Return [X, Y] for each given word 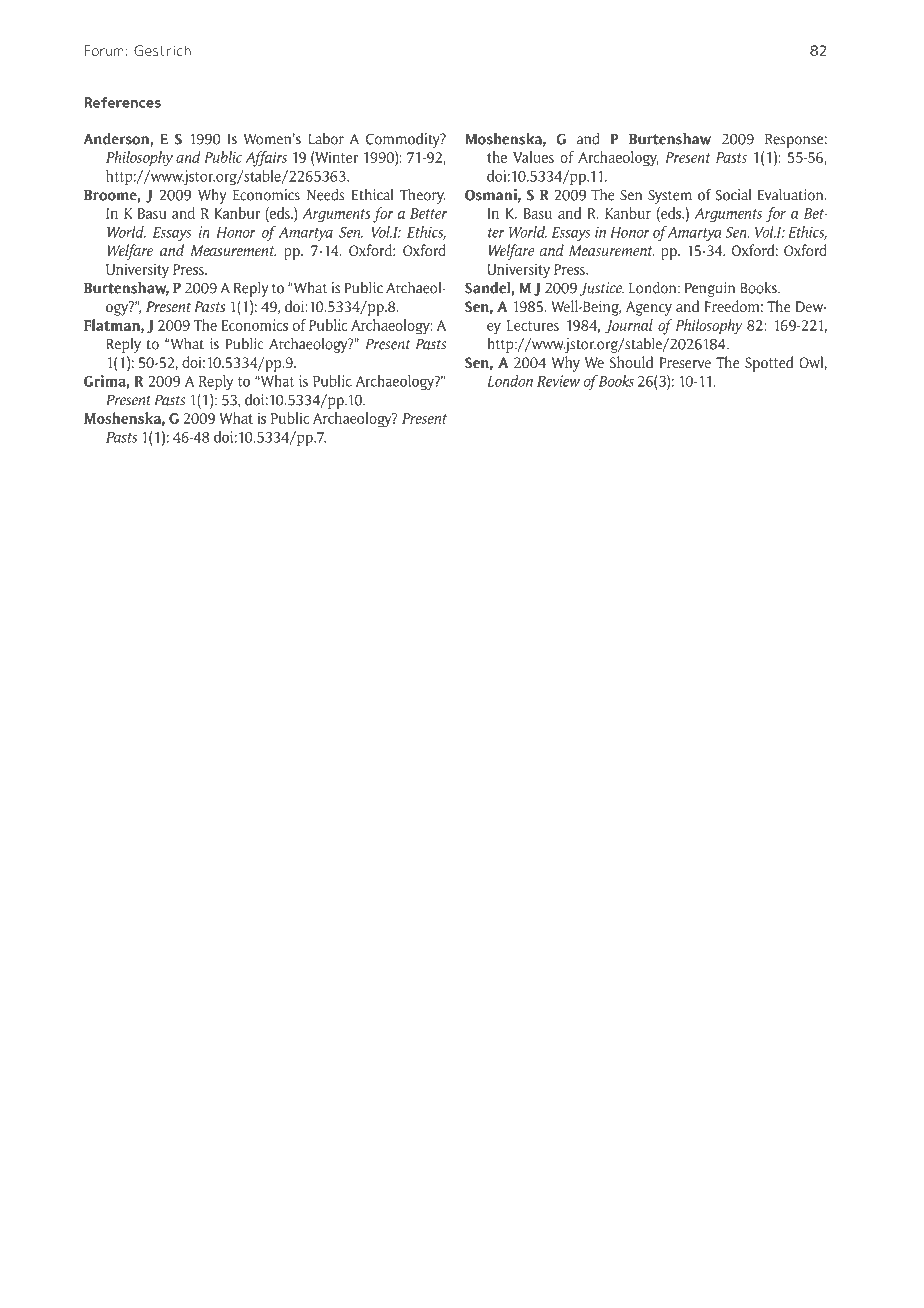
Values [533, 157]
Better [428, 213]
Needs [325, 194]
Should [631, 362]
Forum [104, 50]
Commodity [404, 140]
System [670, 196]
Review [558, 381]
